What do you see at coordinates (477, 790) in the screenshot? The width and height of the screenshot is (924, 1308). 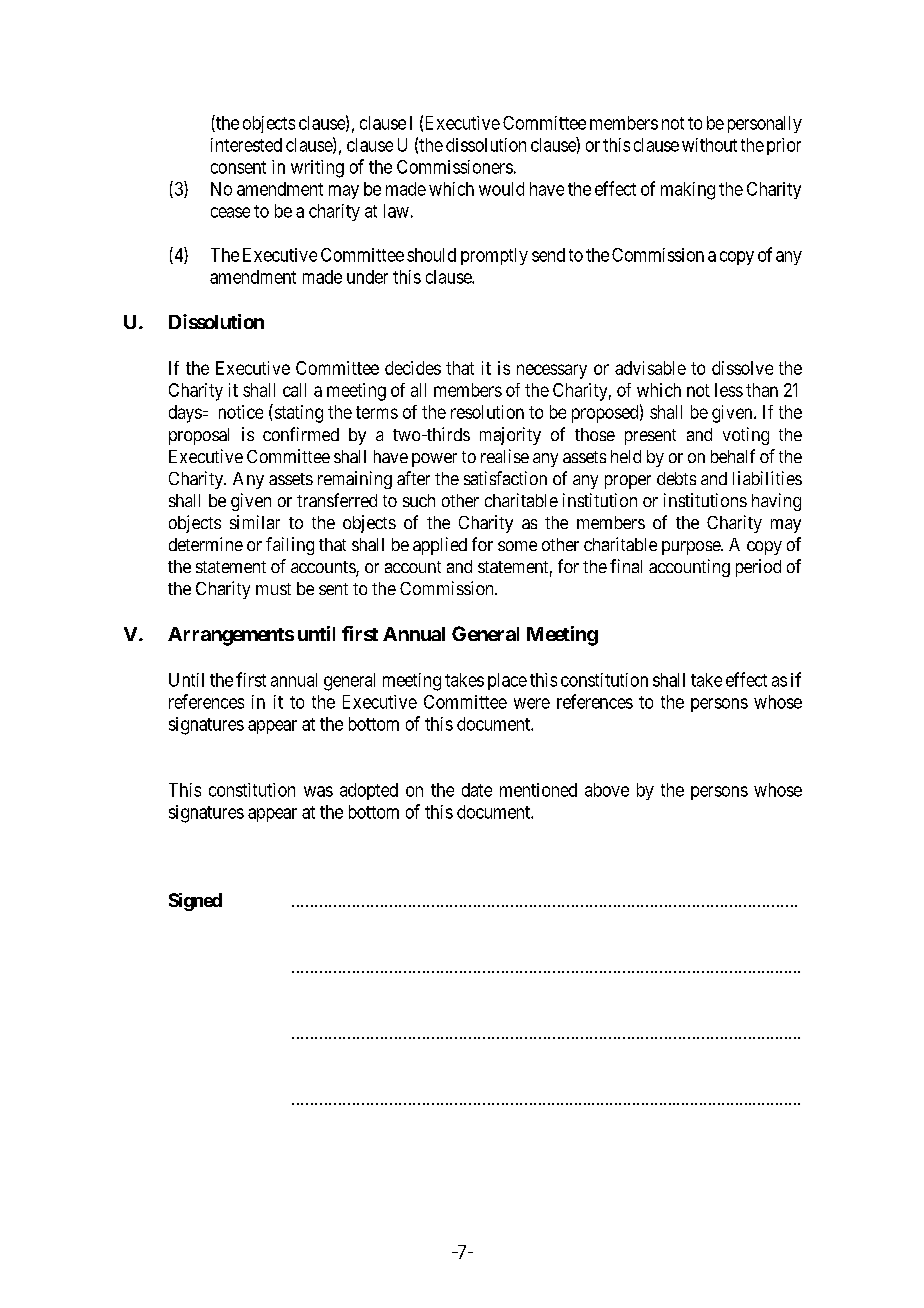 I see `date` at bounding box center [477, 790].
